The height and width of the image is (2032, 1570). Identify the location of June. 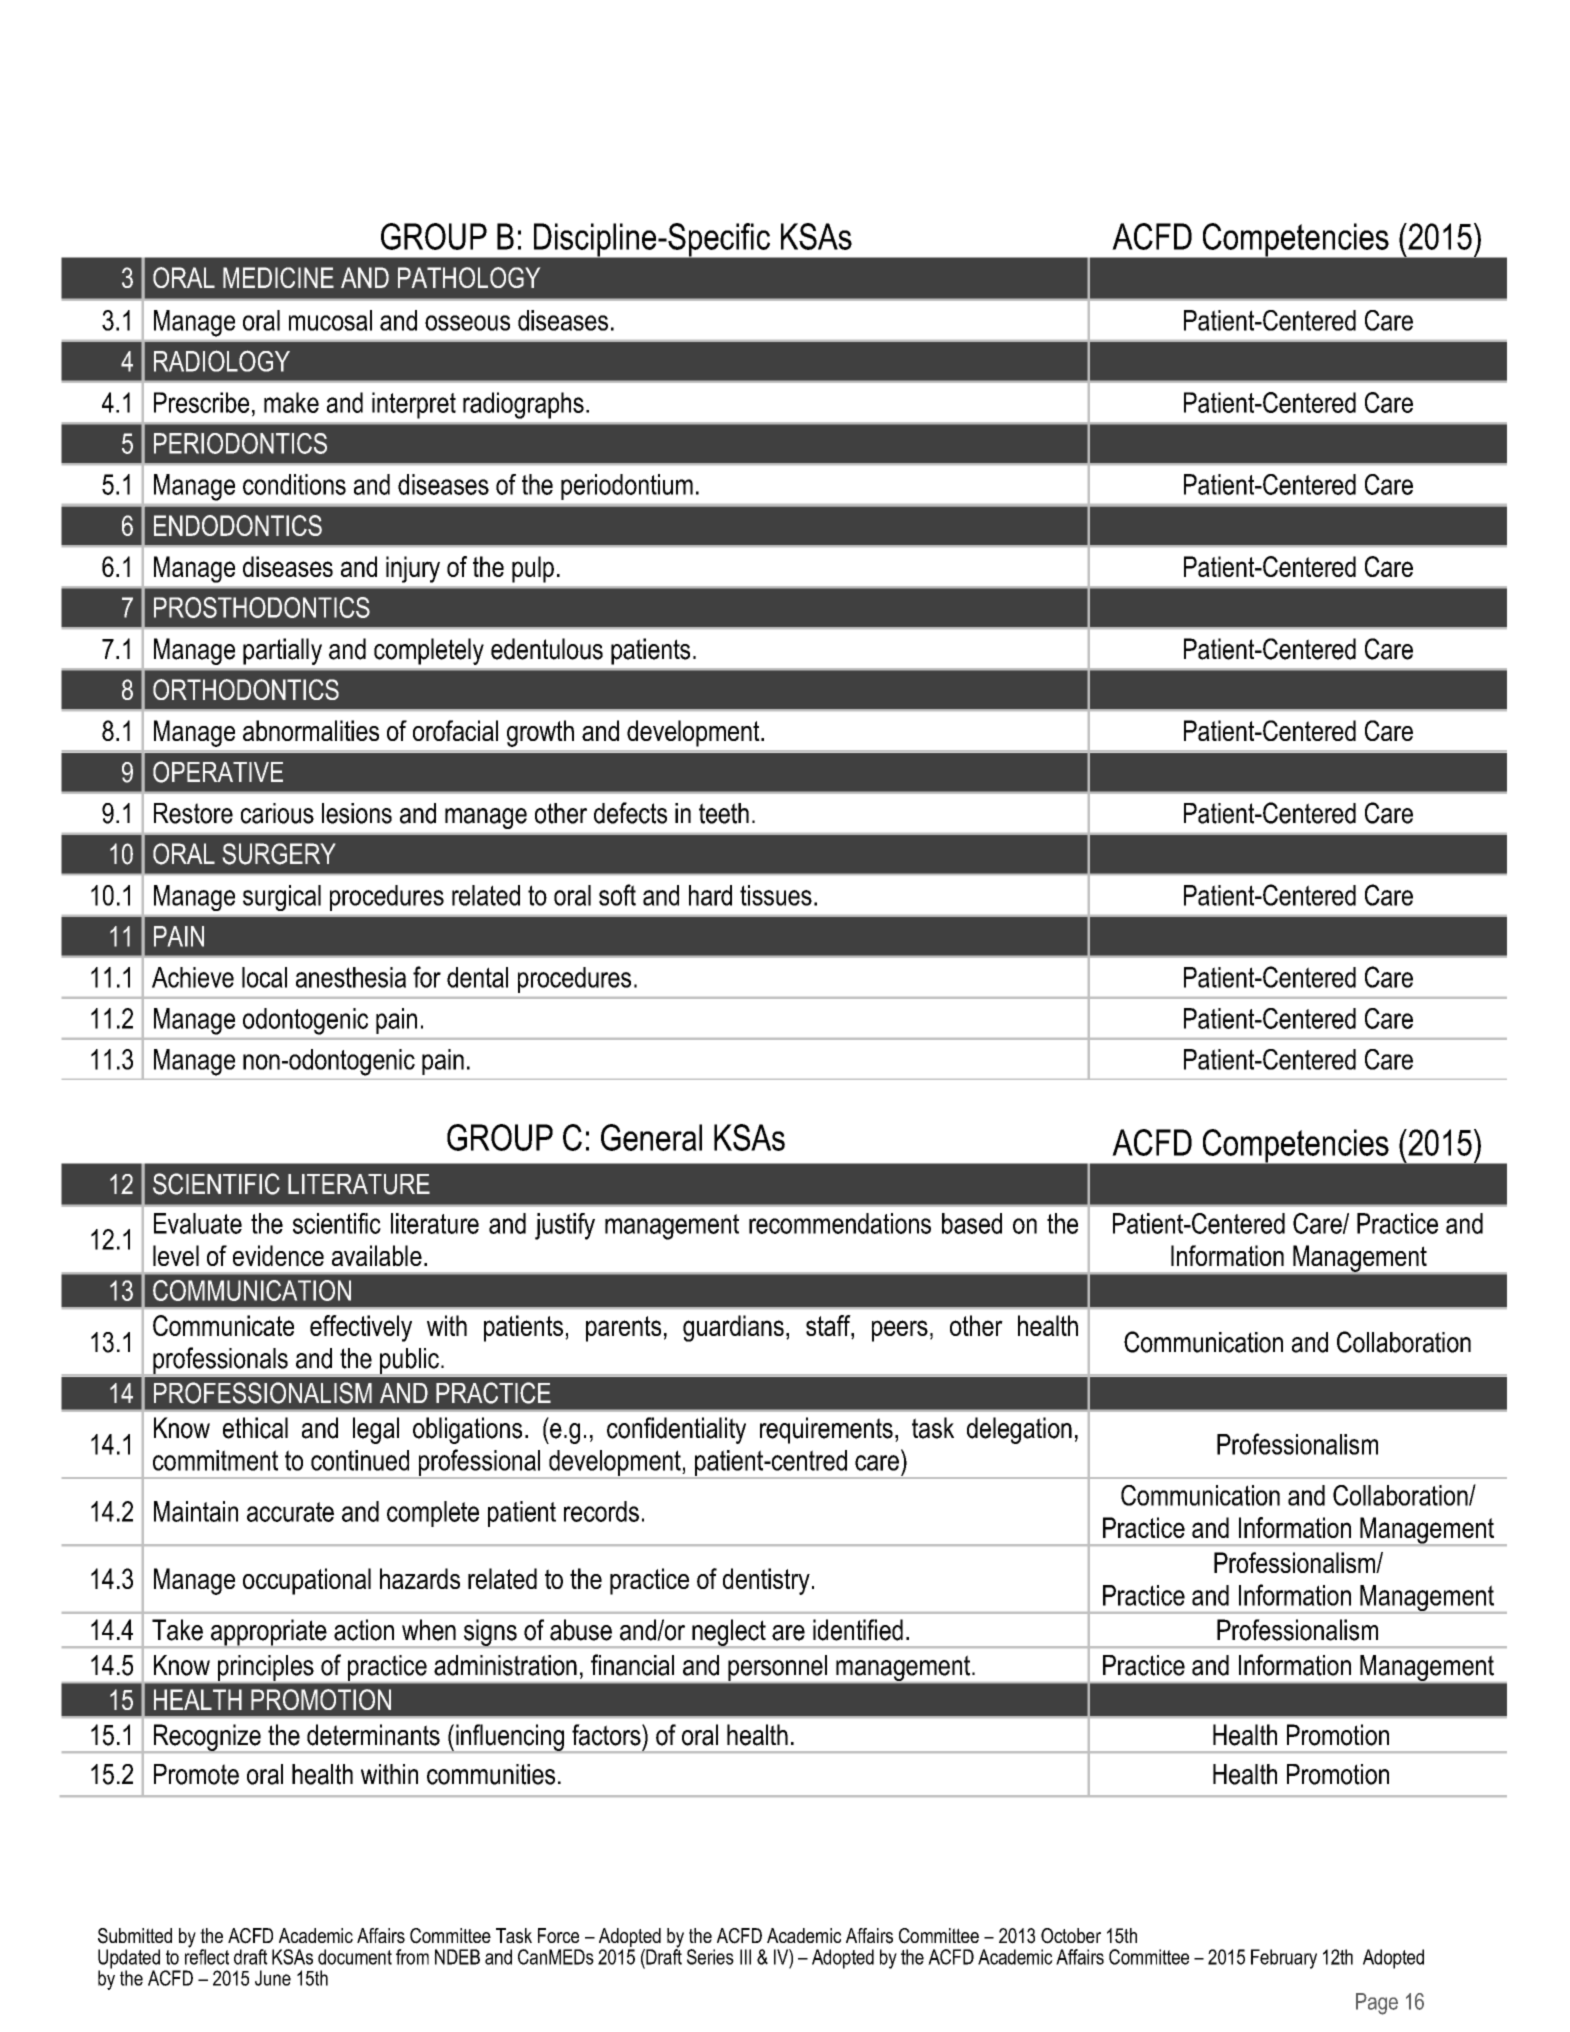
(273, 1978).
